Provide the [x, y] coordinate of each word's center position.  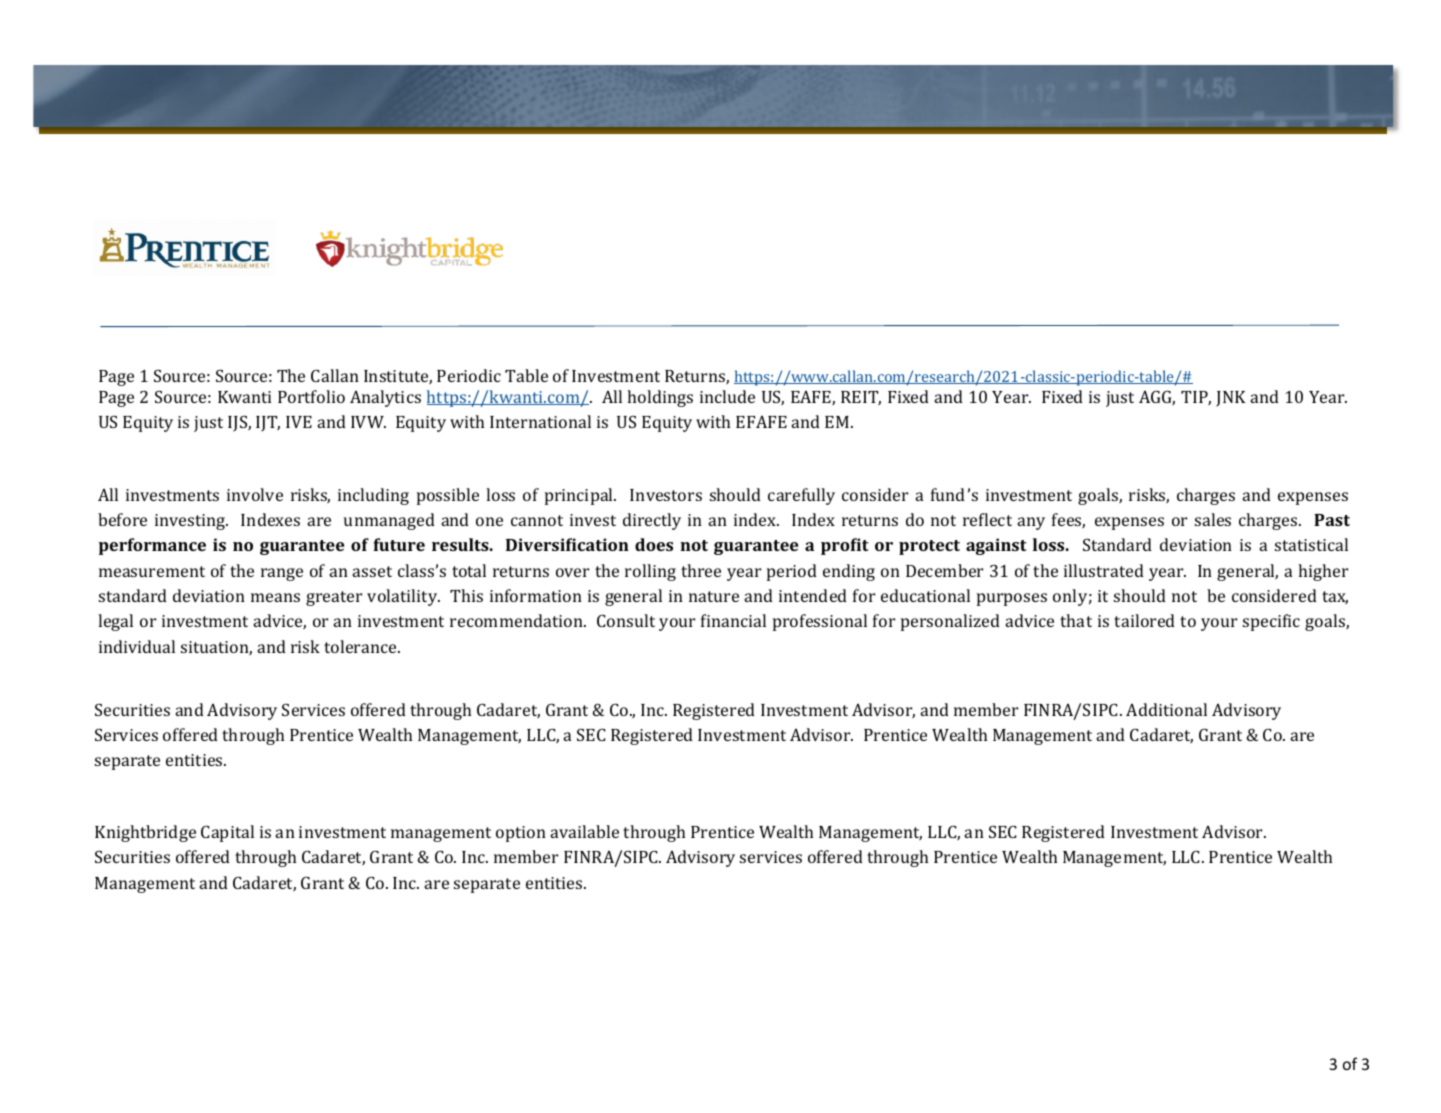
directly [652, 521]
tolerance [361, 646]
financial [733, 620]
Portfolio [311, 396]
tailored [1144, 620]
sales [1213, 519]
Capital [227, 833]
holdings [660, 398]
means [275, 597]
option [521, 834]
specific [1271, 622]
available [584, 831]
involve [255, 494]
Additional [1166, 709]
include [727, 396]
